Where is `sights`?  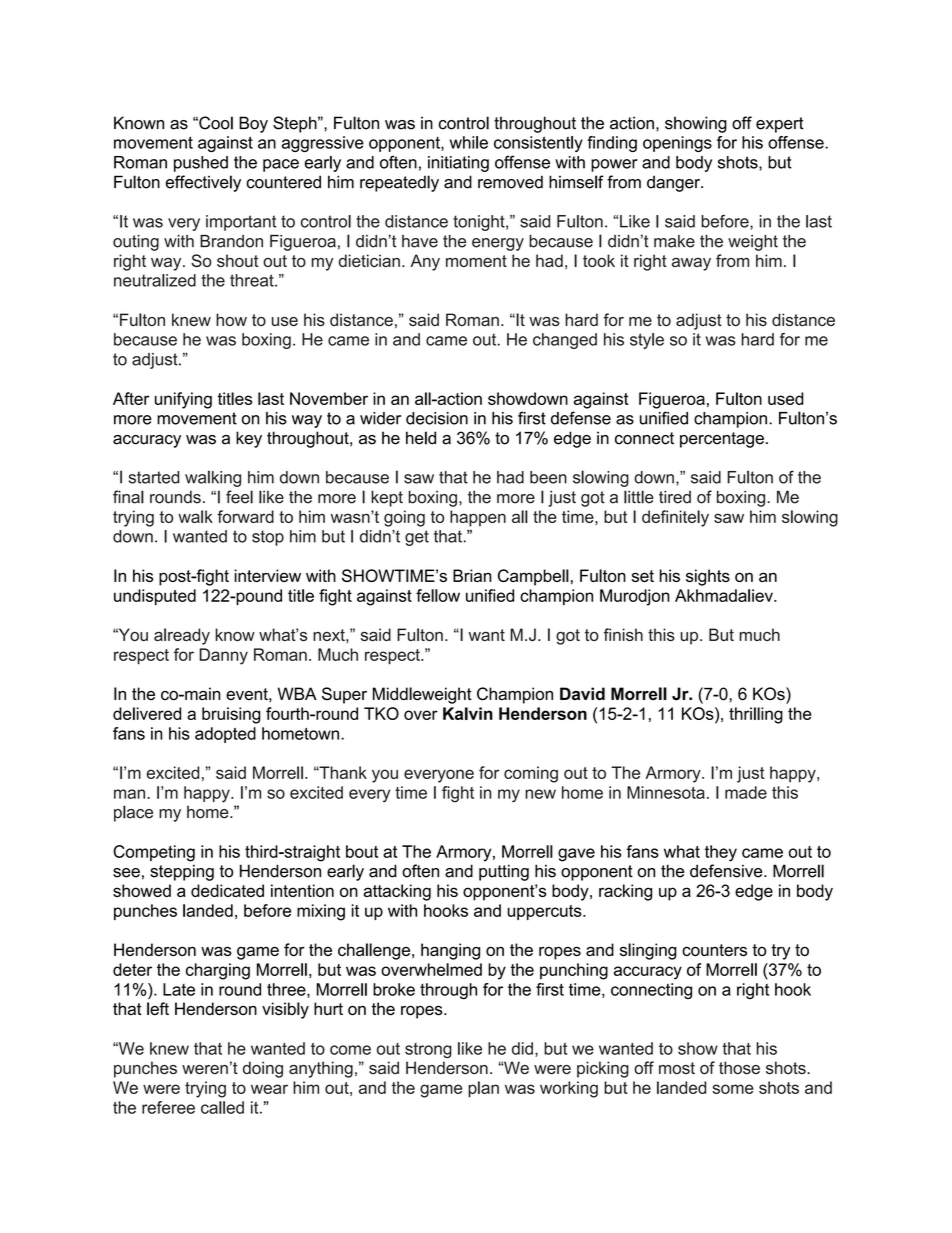
sights is located at coordinates (708, 577).
